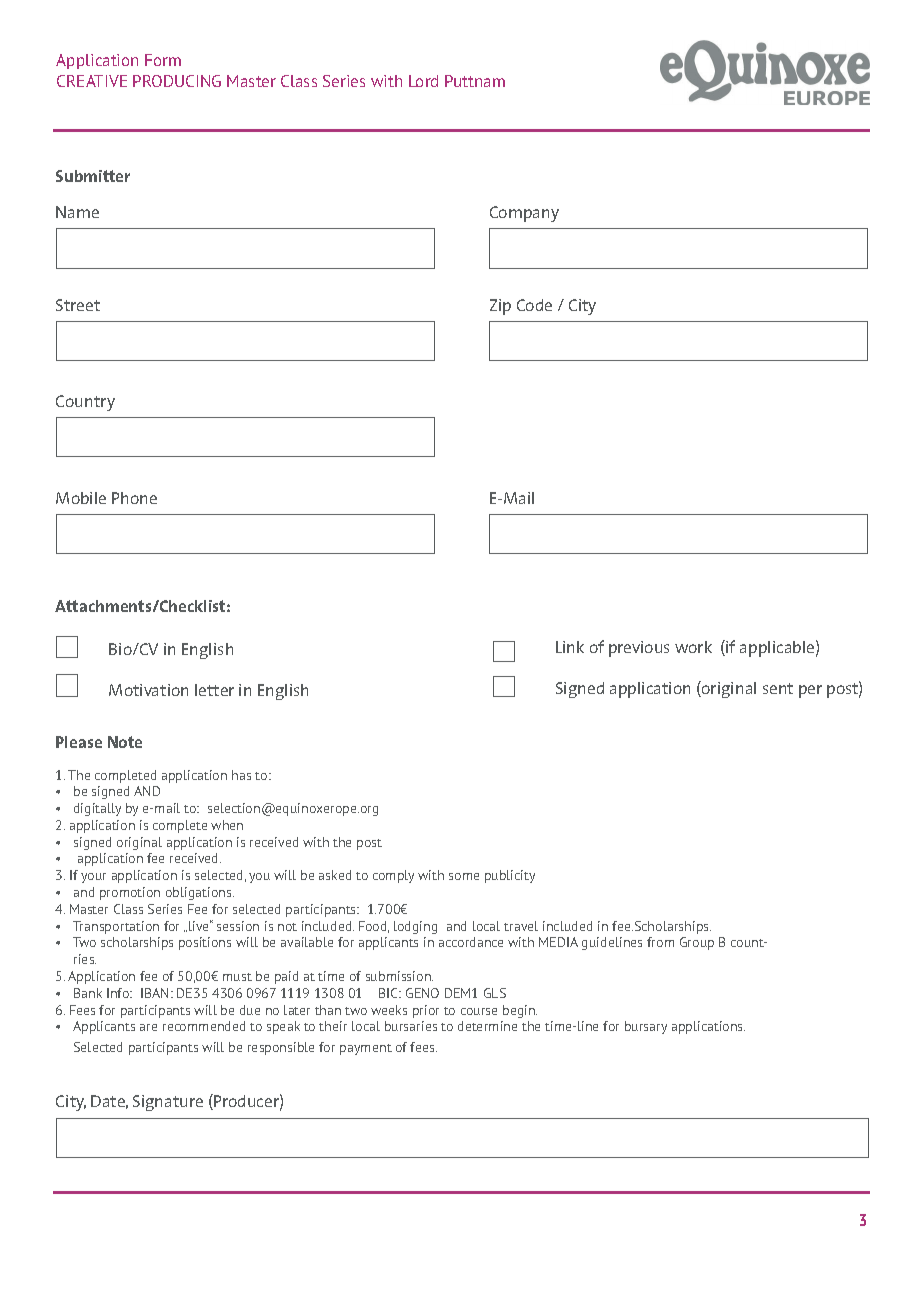 This screenshot has width=924, height=1308. What do you see at coordinates (168, 1103) in the screenshot?
I see `Signature` at bounding box center [168, 1103].
